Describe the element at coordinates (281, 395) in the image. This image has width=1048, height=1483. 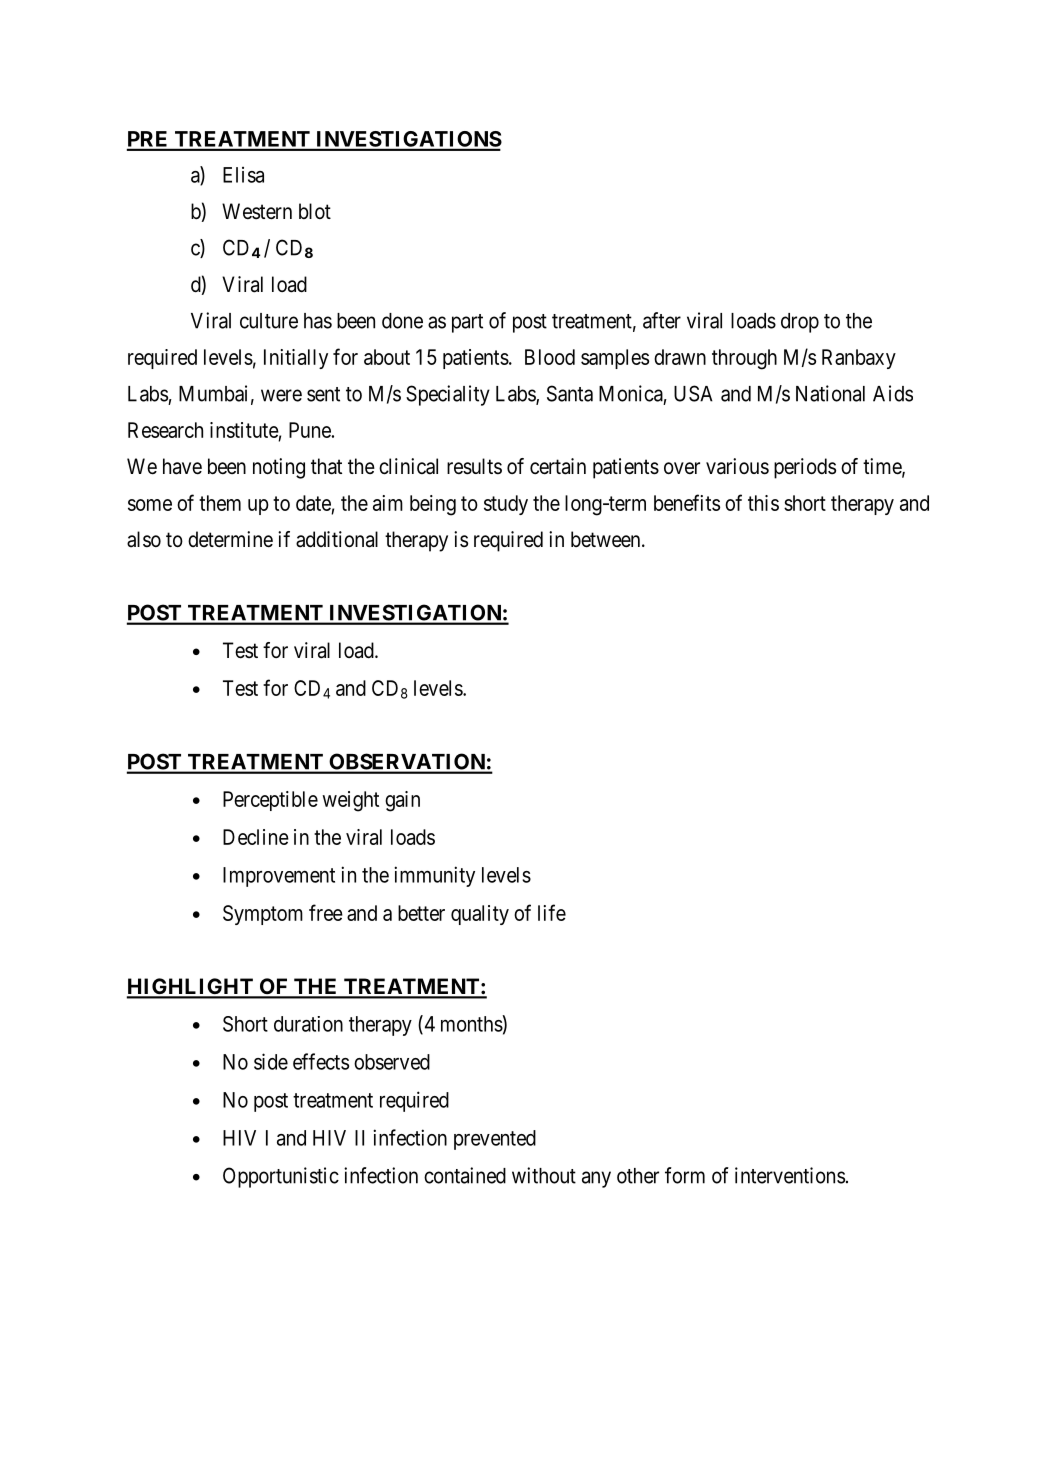
I see `were` at that location.
